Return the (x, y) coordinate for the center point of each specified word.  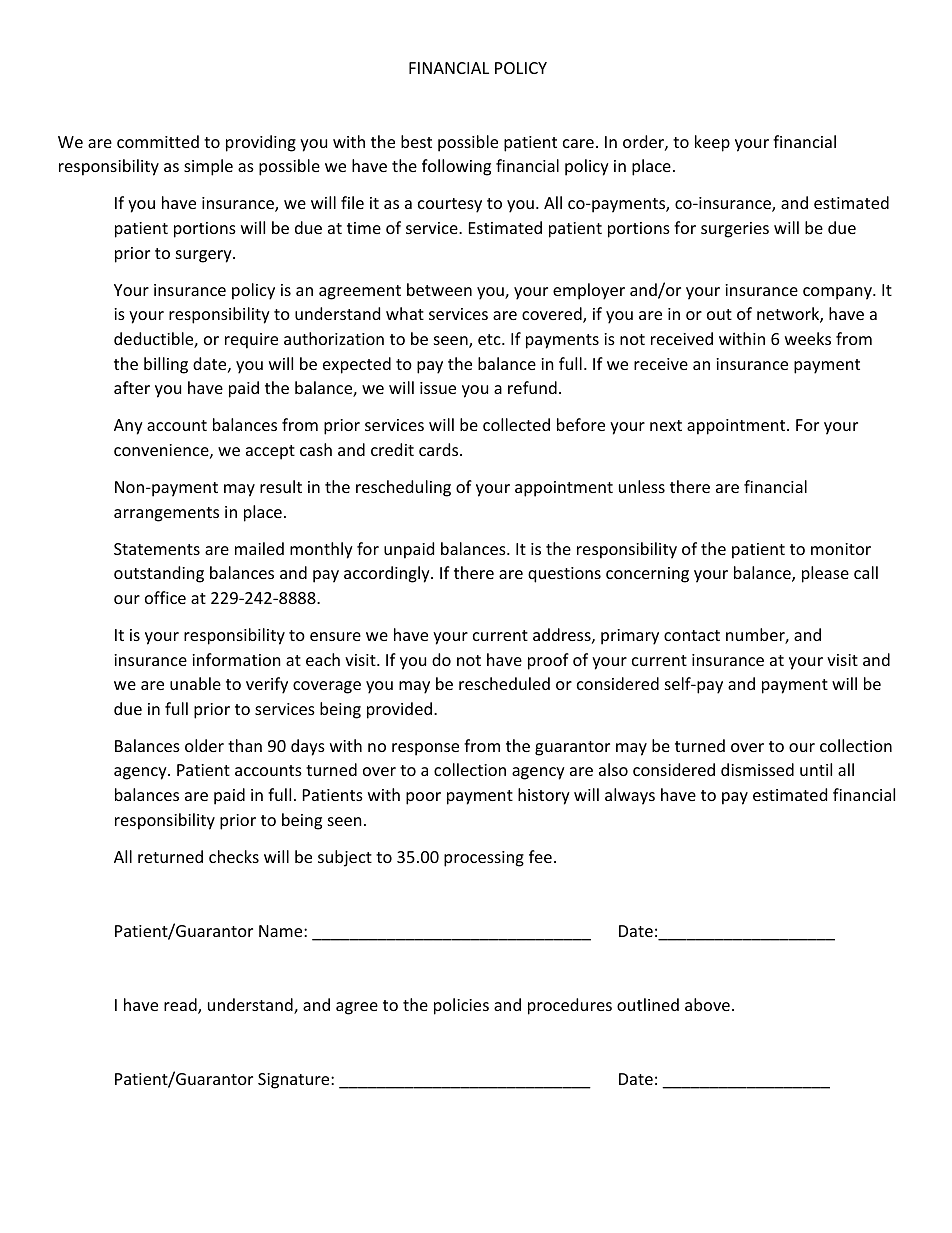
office (165, 597)
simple (208, 167)
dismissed (757, 769)
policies (461, 1006)
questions (564, 575)
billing (166, 365)
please (825, 574)
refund (532, 387)
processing (484, 859)
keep (712, 143)
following (456, 167)
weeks (808, 338)
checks (234, 856)
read (181, 1006)
